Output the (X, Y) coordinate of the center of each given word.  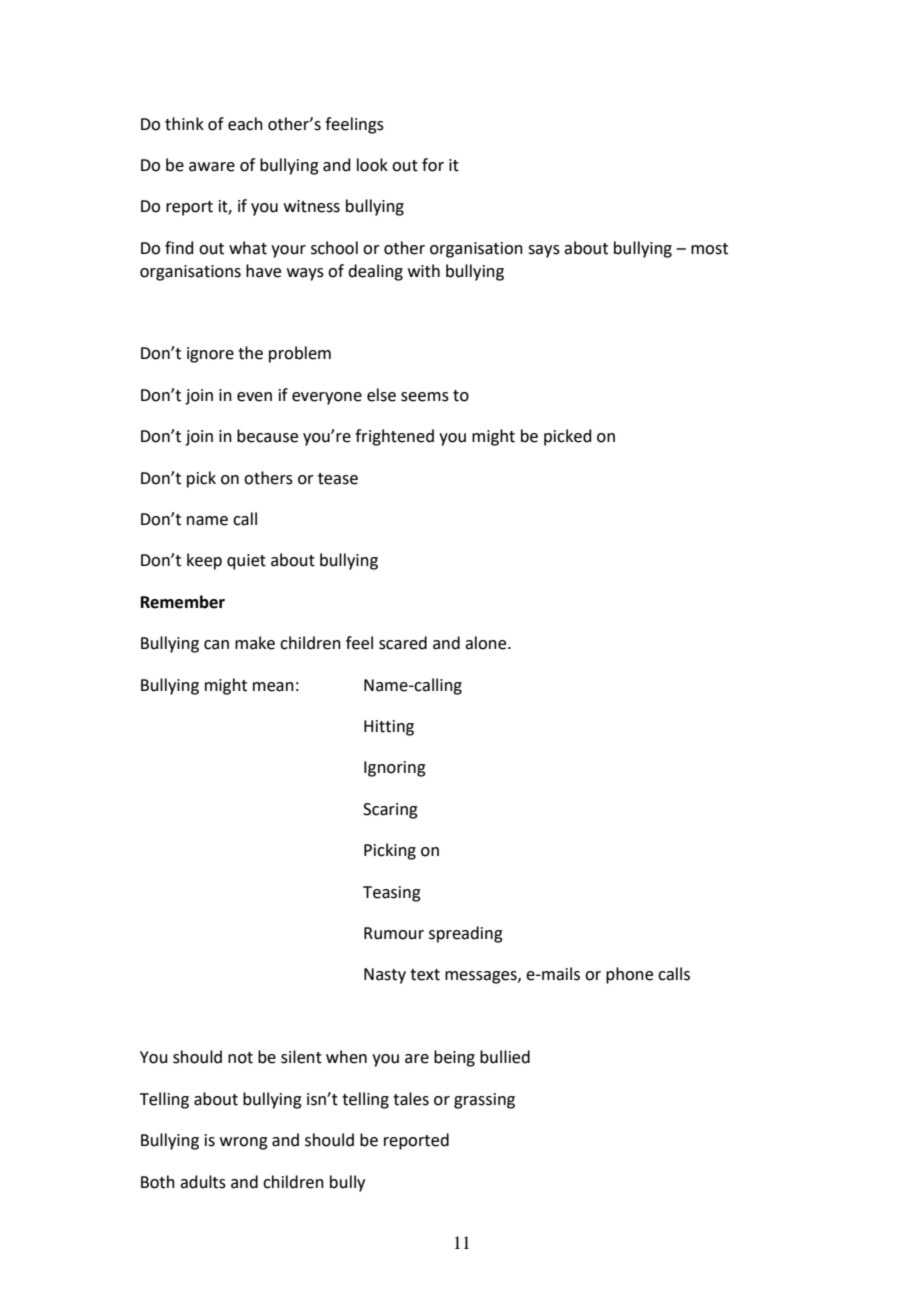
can (216, 645)
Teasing (392, 894)
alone (487, 643)
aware (212, 167)
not (240, 1058)
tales (411, 1099)
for (433, 165)
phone (629, 975)
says (544, 251)
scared (403, 643)
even (254, 397)
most (709, 249)
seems (425, 397)
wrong (244, 1143)
